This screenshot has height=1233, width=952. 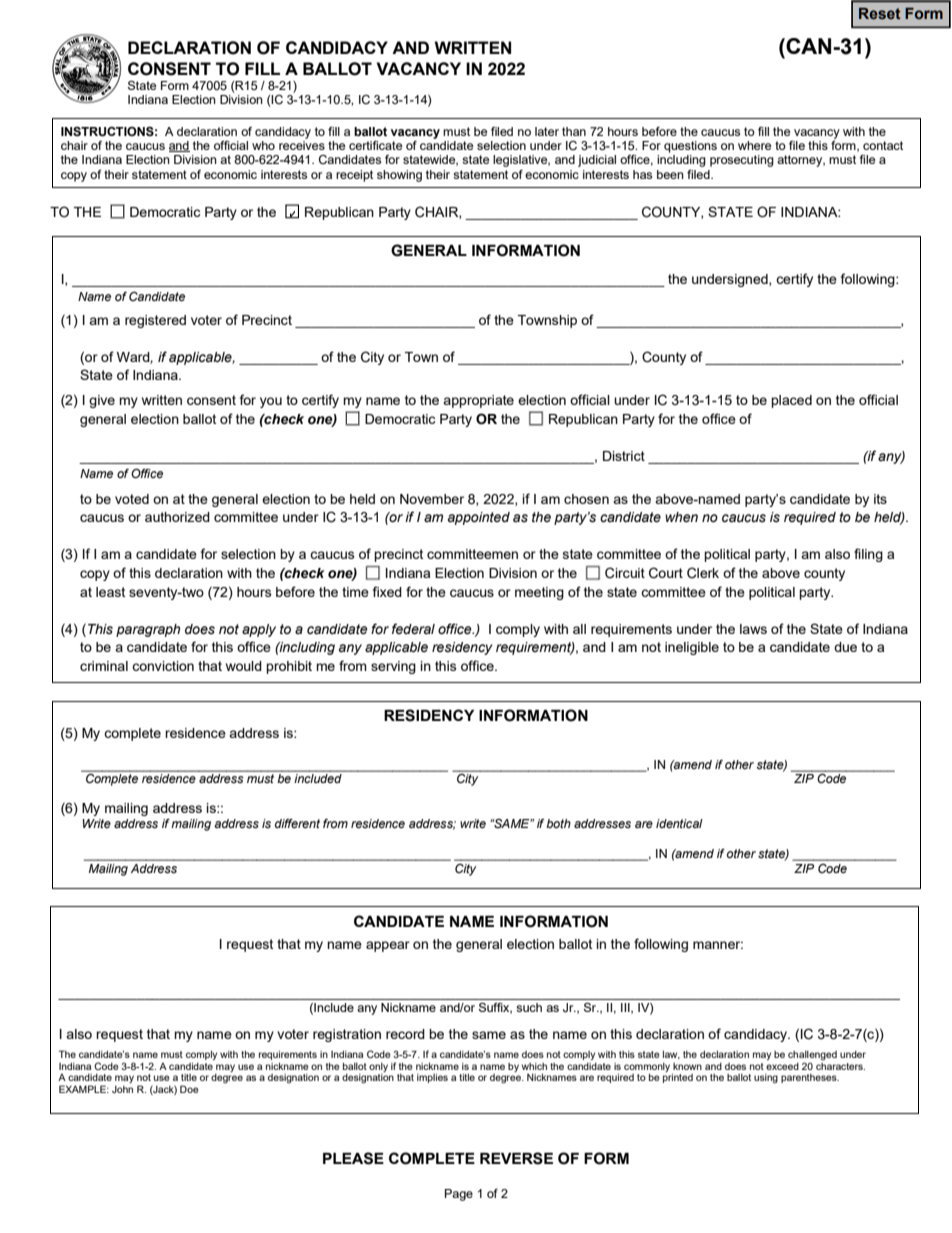 I want to click on John, so click(x=122, y=1089).
